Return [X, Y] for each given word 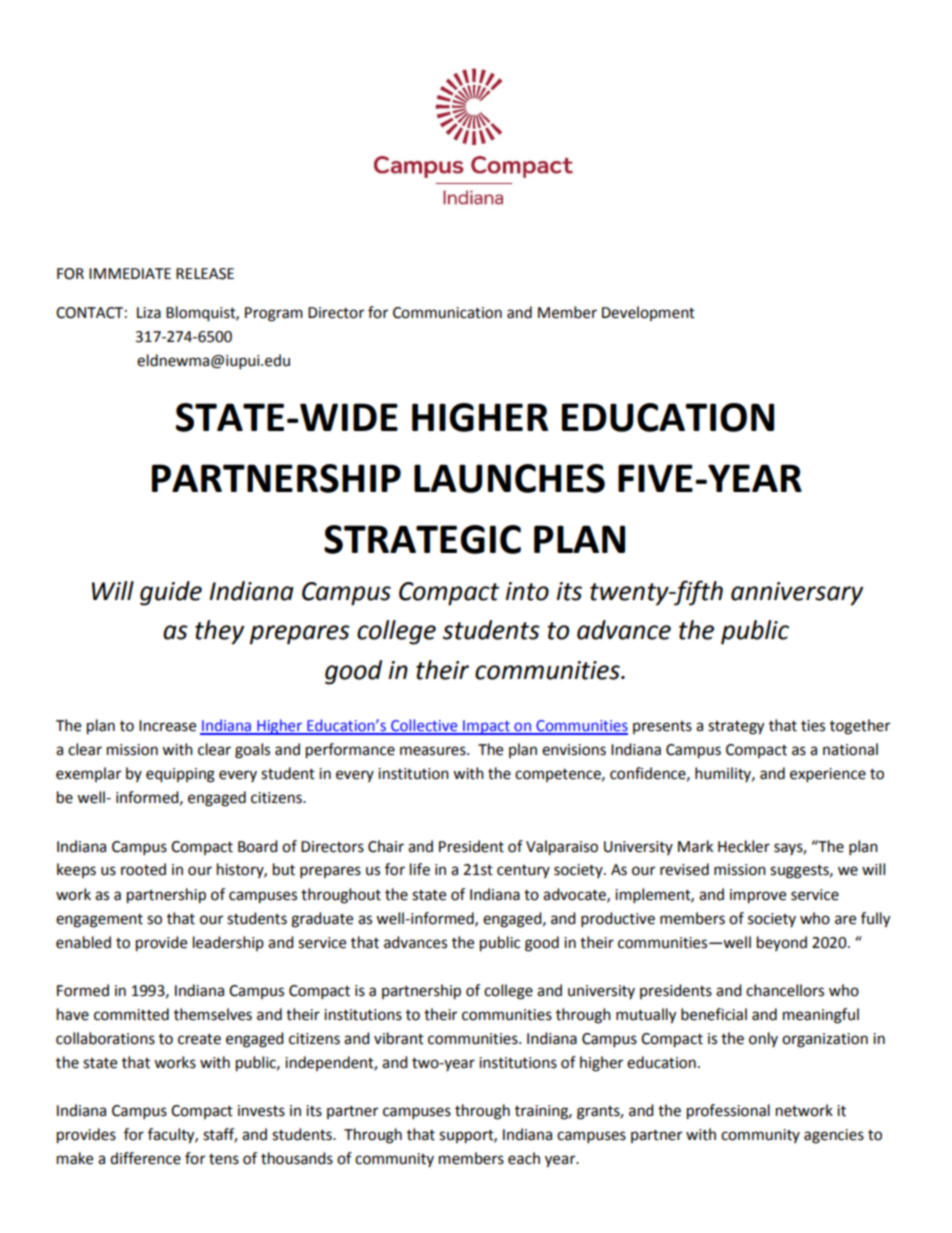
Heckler [744, 846]
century [523, 871]
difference [145, 1158]
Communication [447, 313]
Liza [149, 313]
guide [171, 593]
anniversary [797, 594]
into [527, 591]
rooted [143, 869]
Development [648, 313]
